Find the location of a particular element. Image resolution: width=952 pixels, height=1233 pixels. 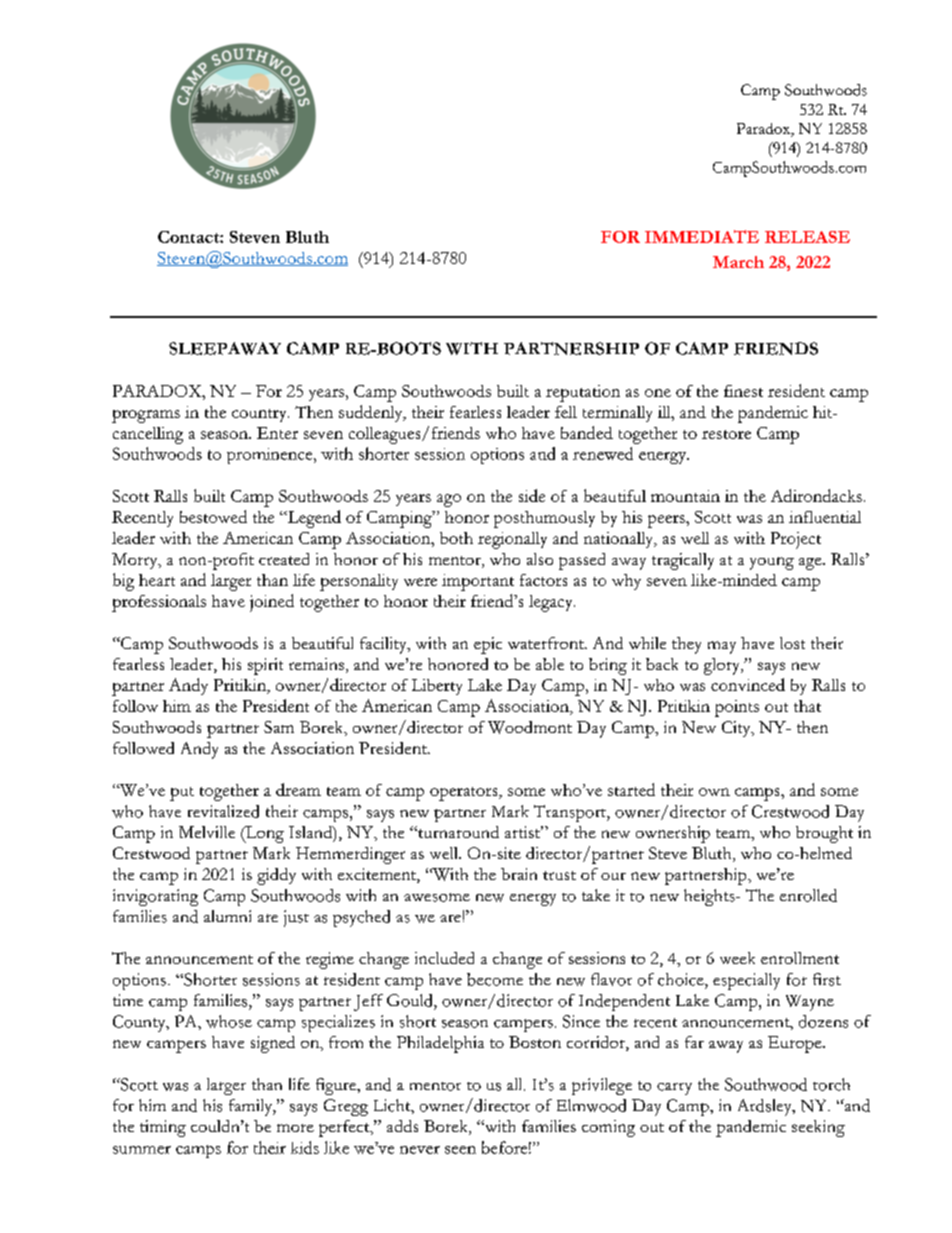

spirit is located at coordinates (265, 666).
